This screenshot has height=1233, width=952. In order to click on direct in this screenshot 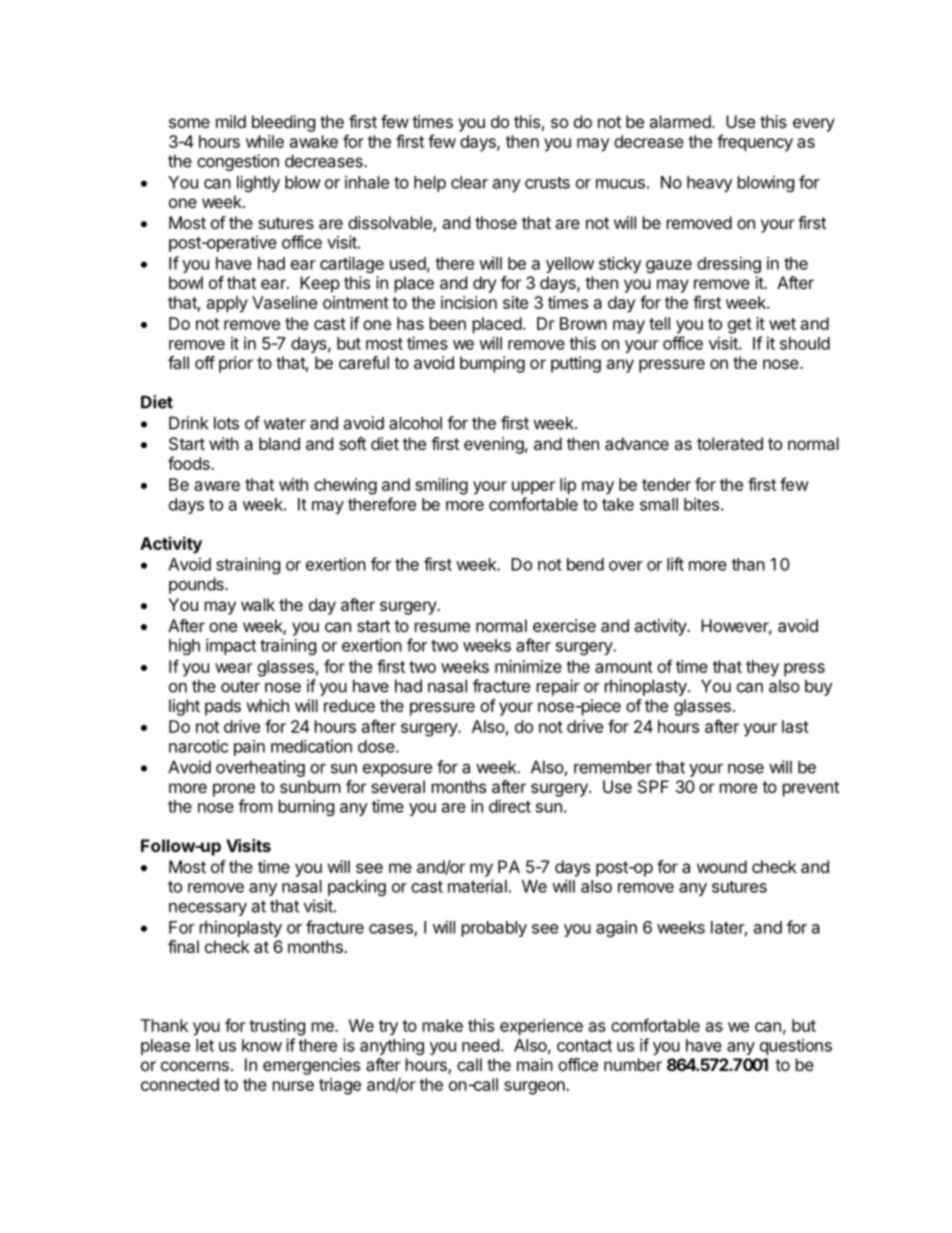, I will do `click(510, 806)`.
